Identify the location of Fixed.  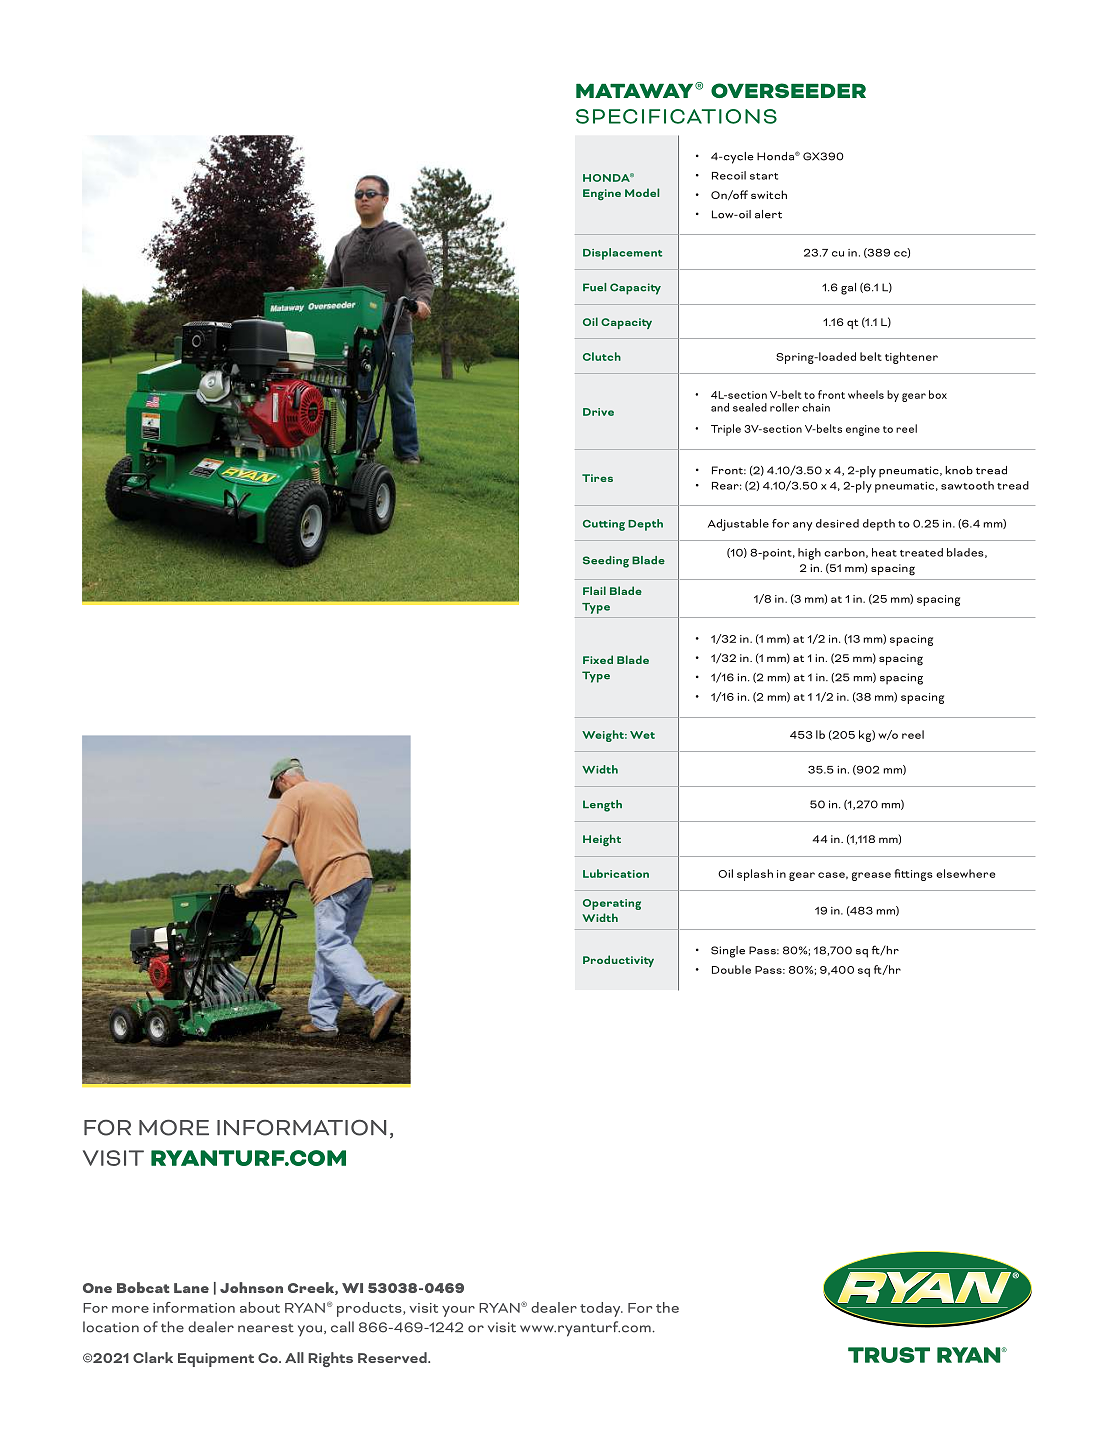
(598, 659).
